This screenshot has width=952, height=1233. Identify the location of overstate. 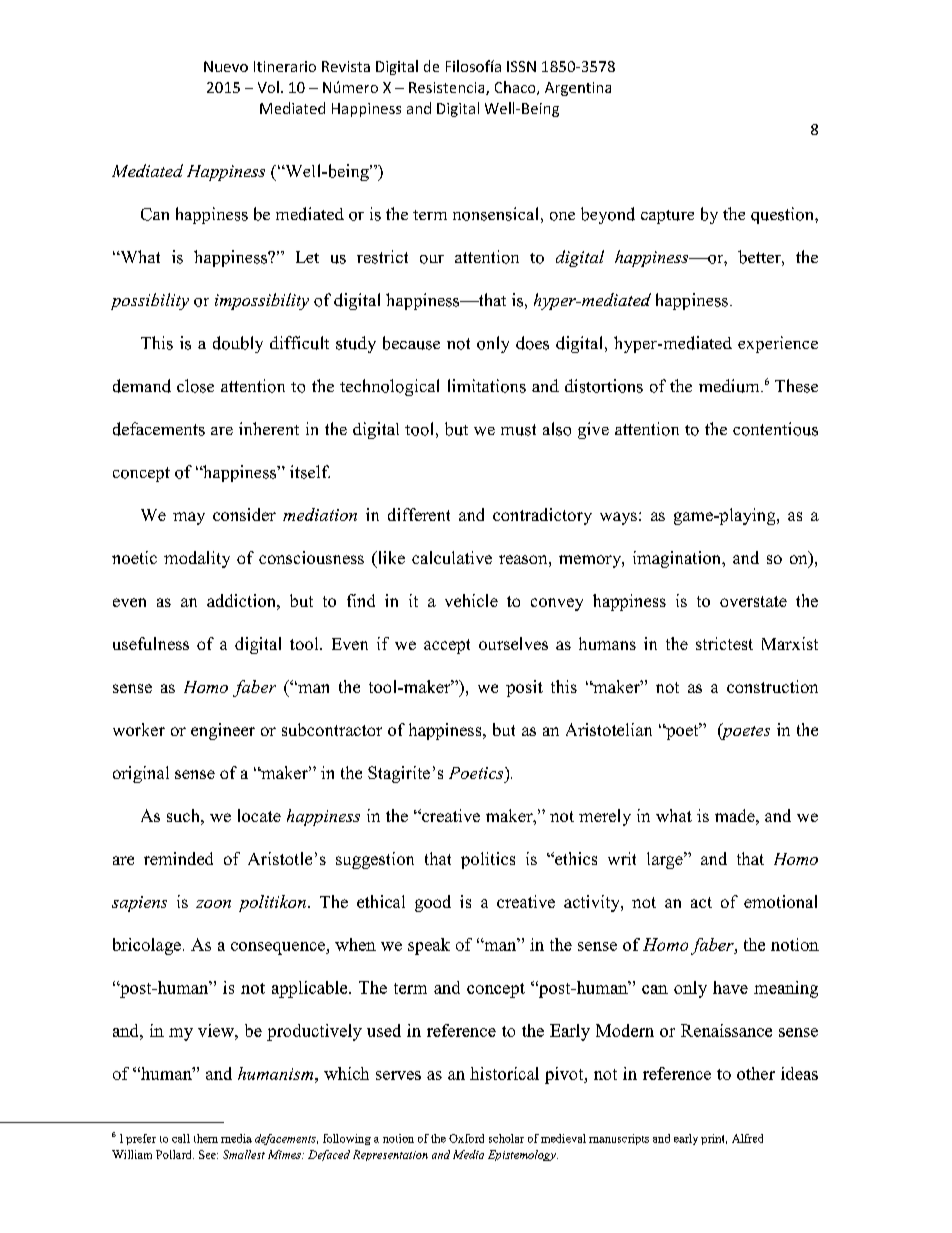
(753, 601).
